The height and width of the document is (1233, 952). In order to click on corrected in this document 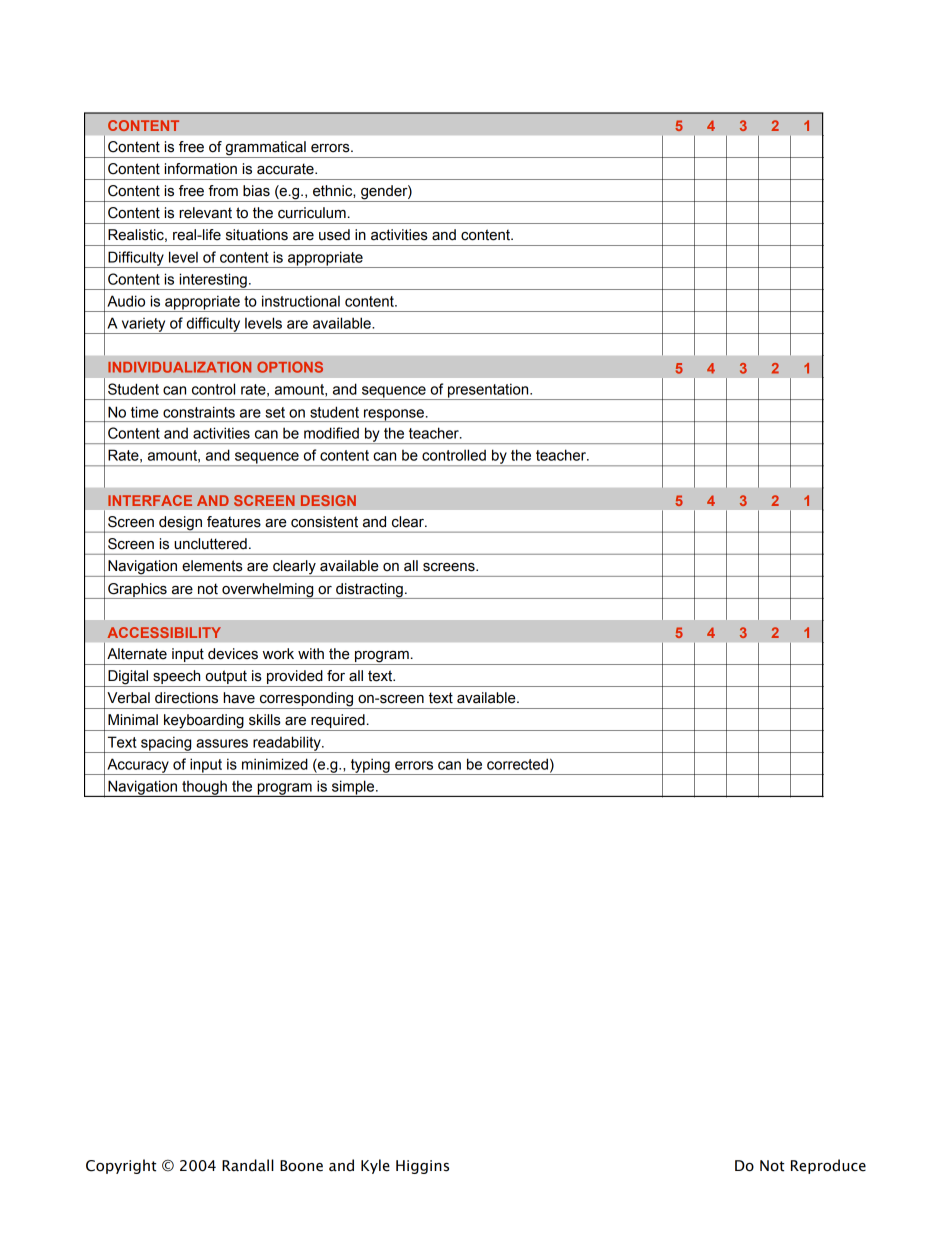, I will do `click(517, 764)`.
